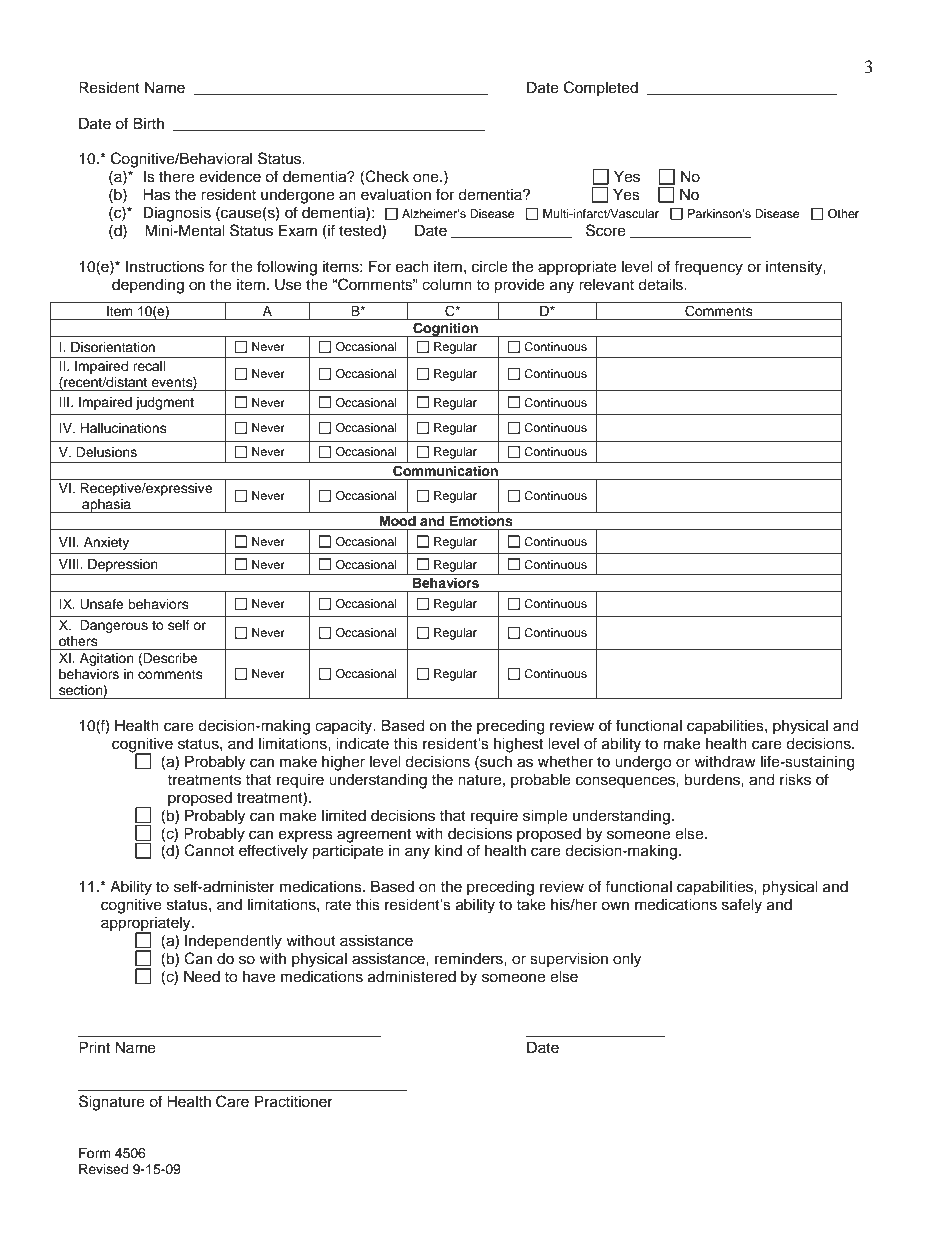  What do you see at coordinates (148, 123) in the screenshot?
I see `Birth` at bounding box center [148, 123].
